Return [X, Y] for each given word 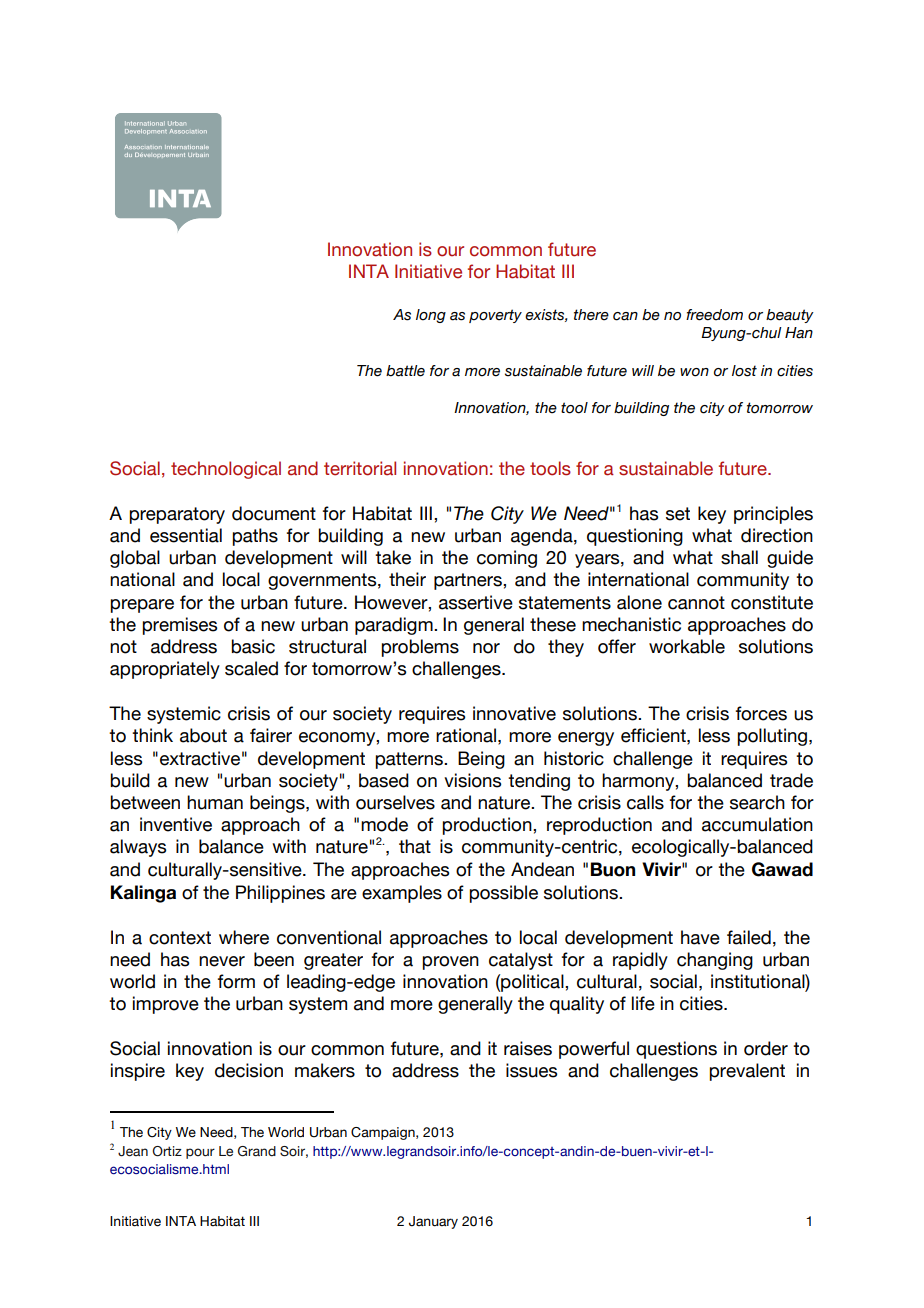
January [433, 1222]
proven [450, 963]
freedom [714, 315]
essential [186, 535]
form [236, 981]
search [757, 802]
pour [200, 1153]
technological [226, 470]
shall [739, 557]
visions [472, 780]
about [203, 735]
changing [715, 961]
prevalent [747, 1072]
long [431, 316]
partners [469, 581]
